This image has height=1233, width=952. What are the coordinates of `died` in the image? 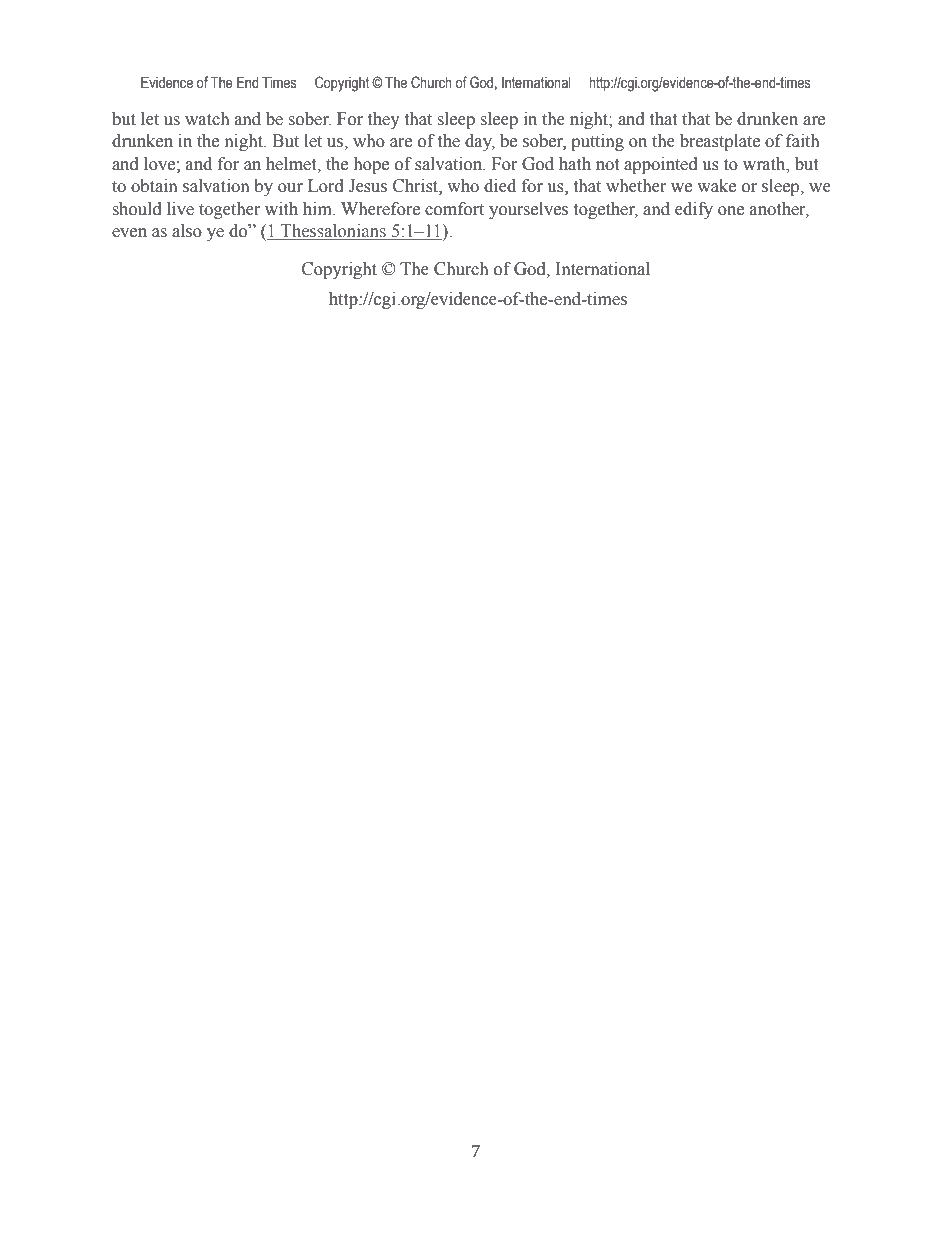 It's located at (500, 186).
